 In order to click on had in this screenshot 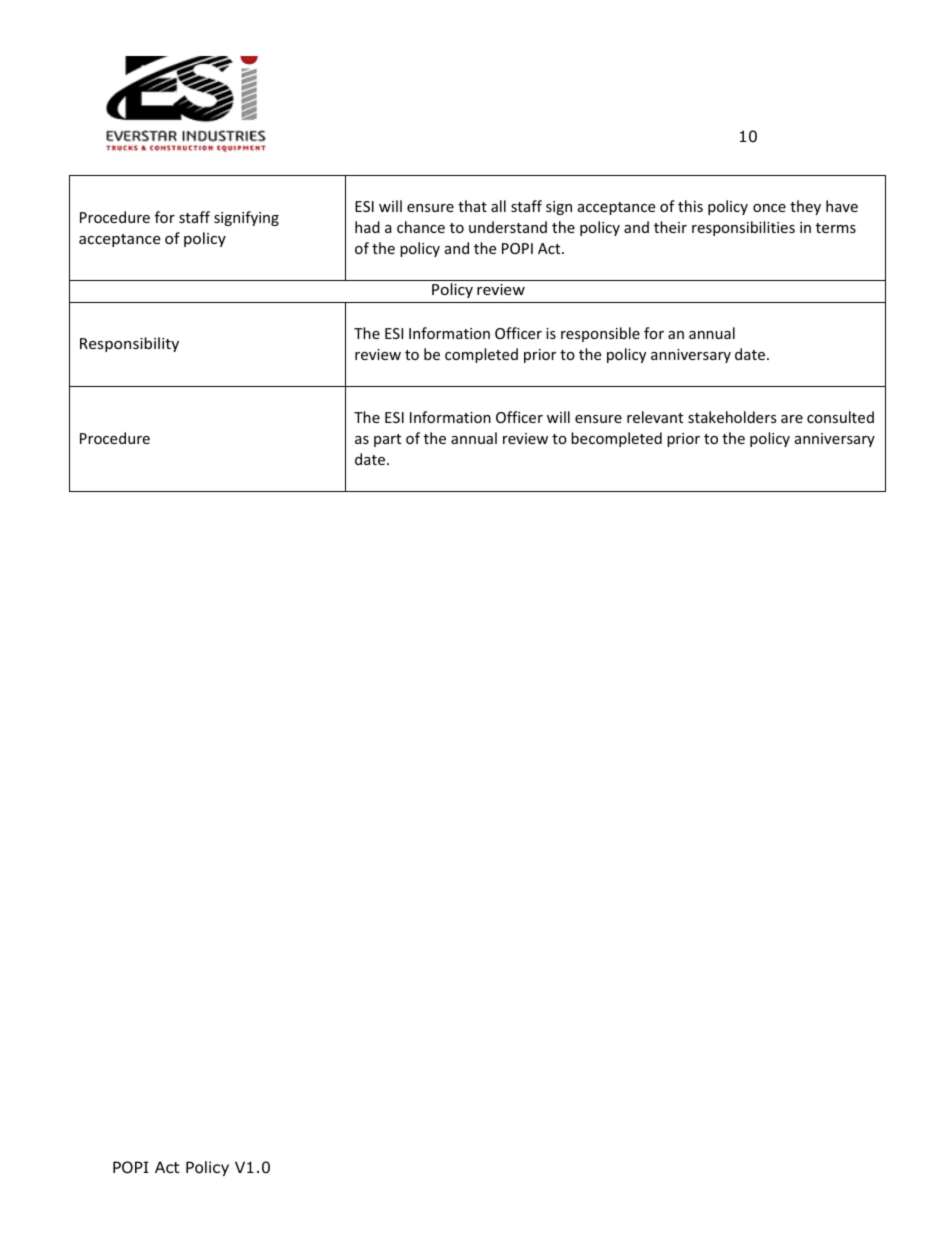, I will do `click(367, 227)`.
